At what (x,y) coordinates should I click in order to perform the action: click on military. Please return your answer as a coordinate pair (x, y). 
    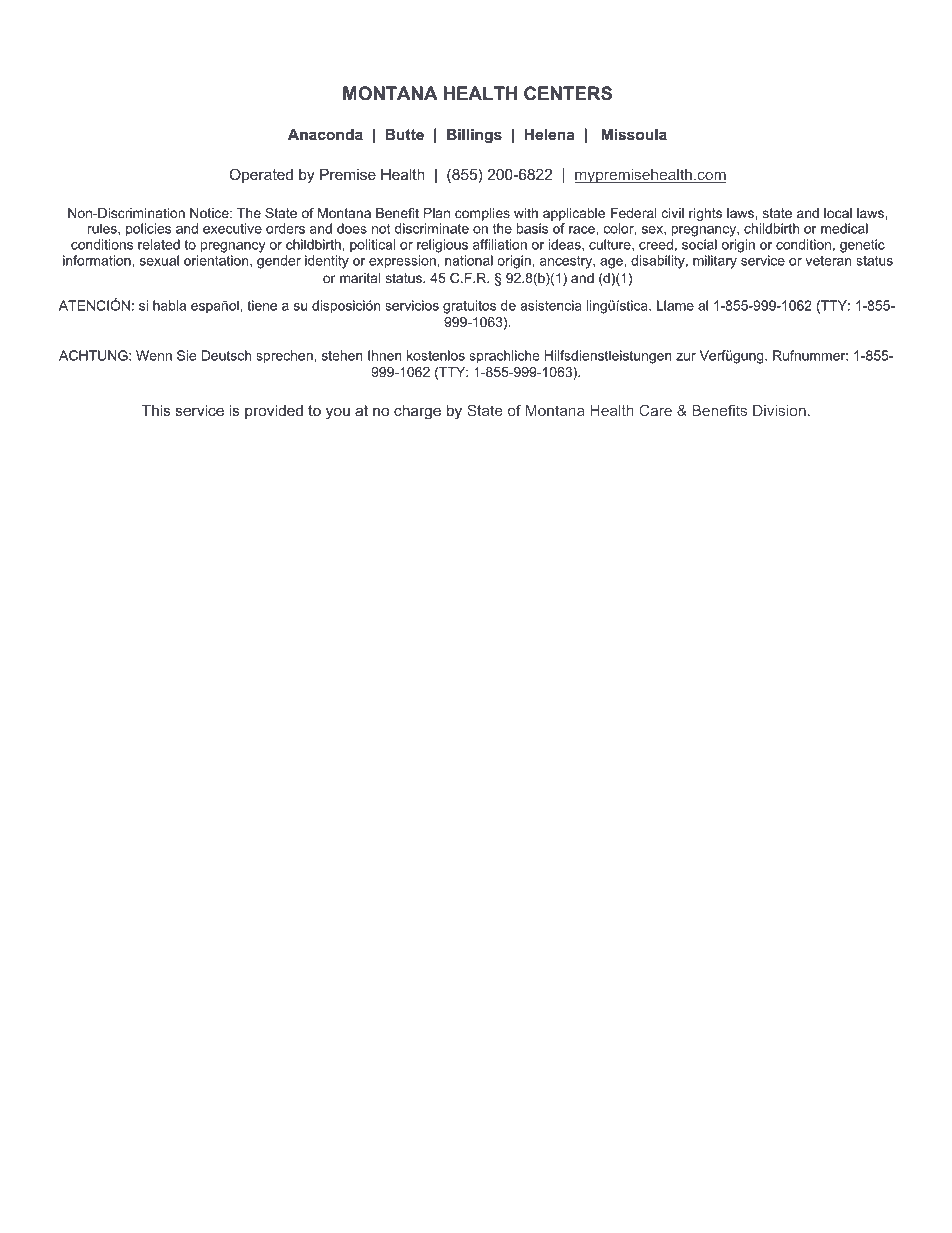
    Looking at the image, I should click on (715, 262).
